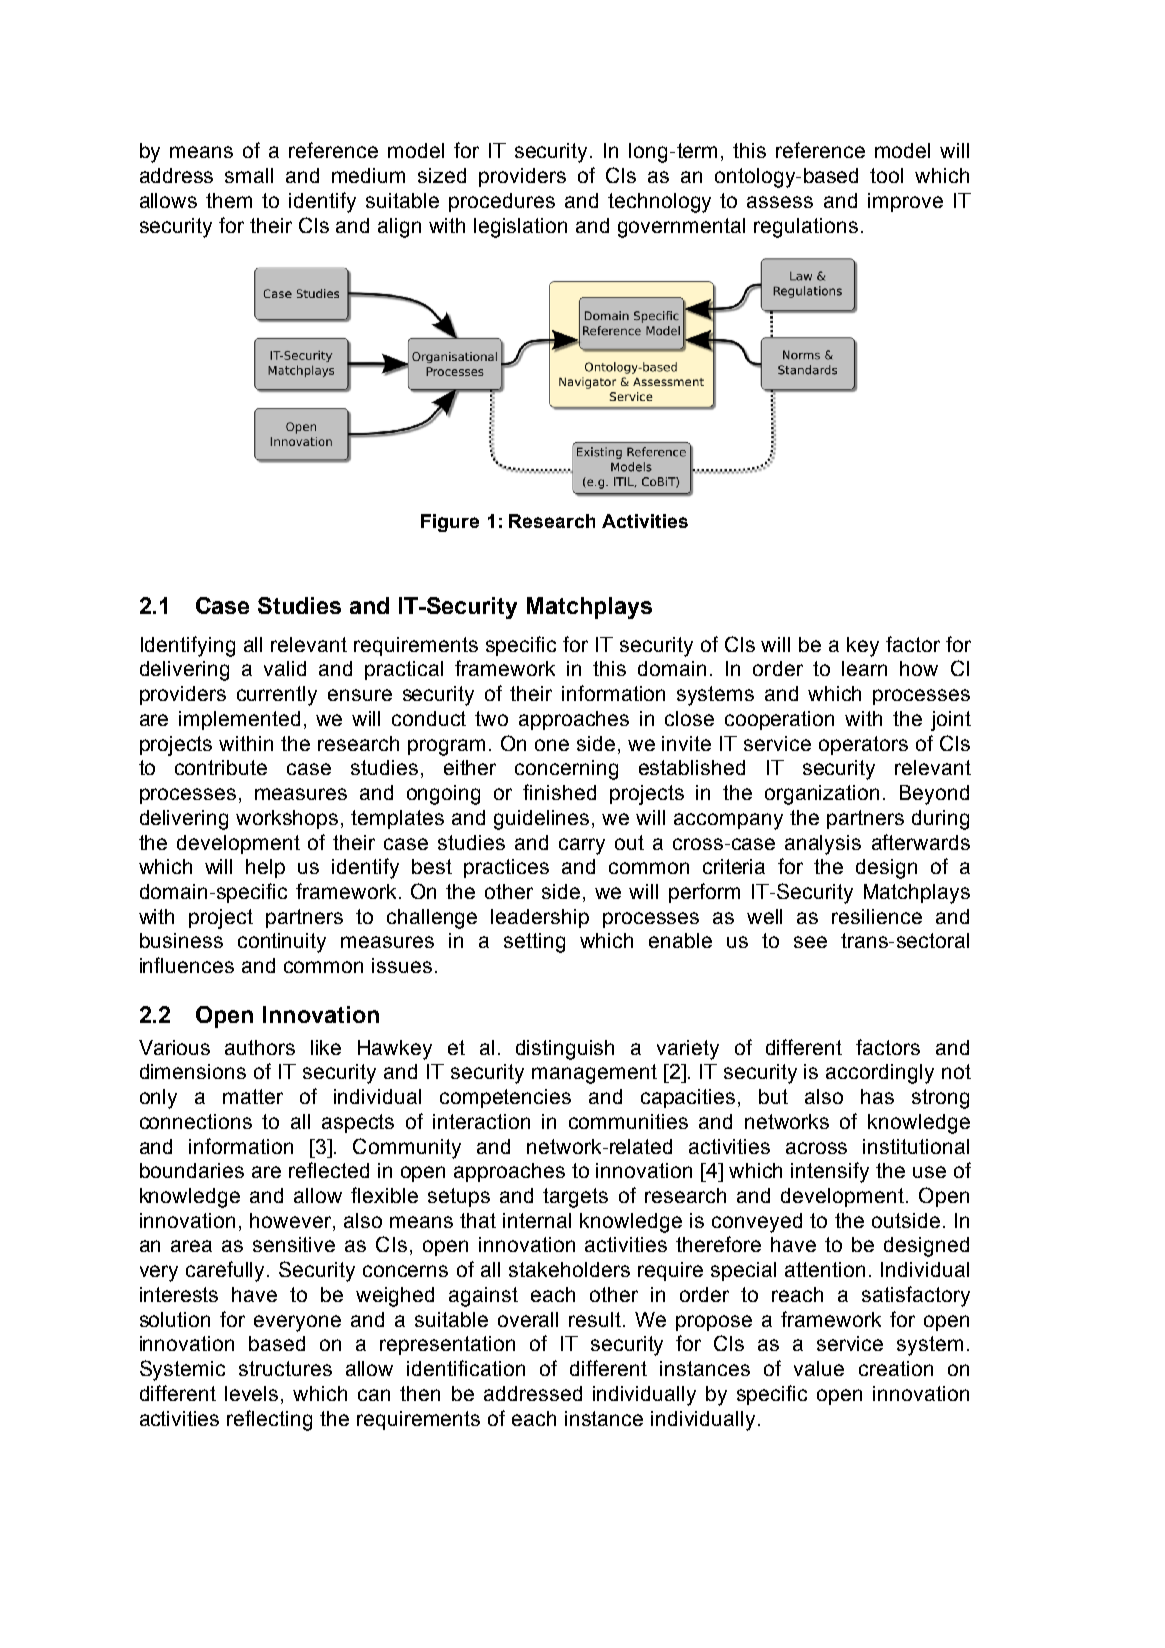 The height and width of the image is (1648, 1165). Describe the element at coordinates (289, 819) in the image. I see `workshops` at that location.
